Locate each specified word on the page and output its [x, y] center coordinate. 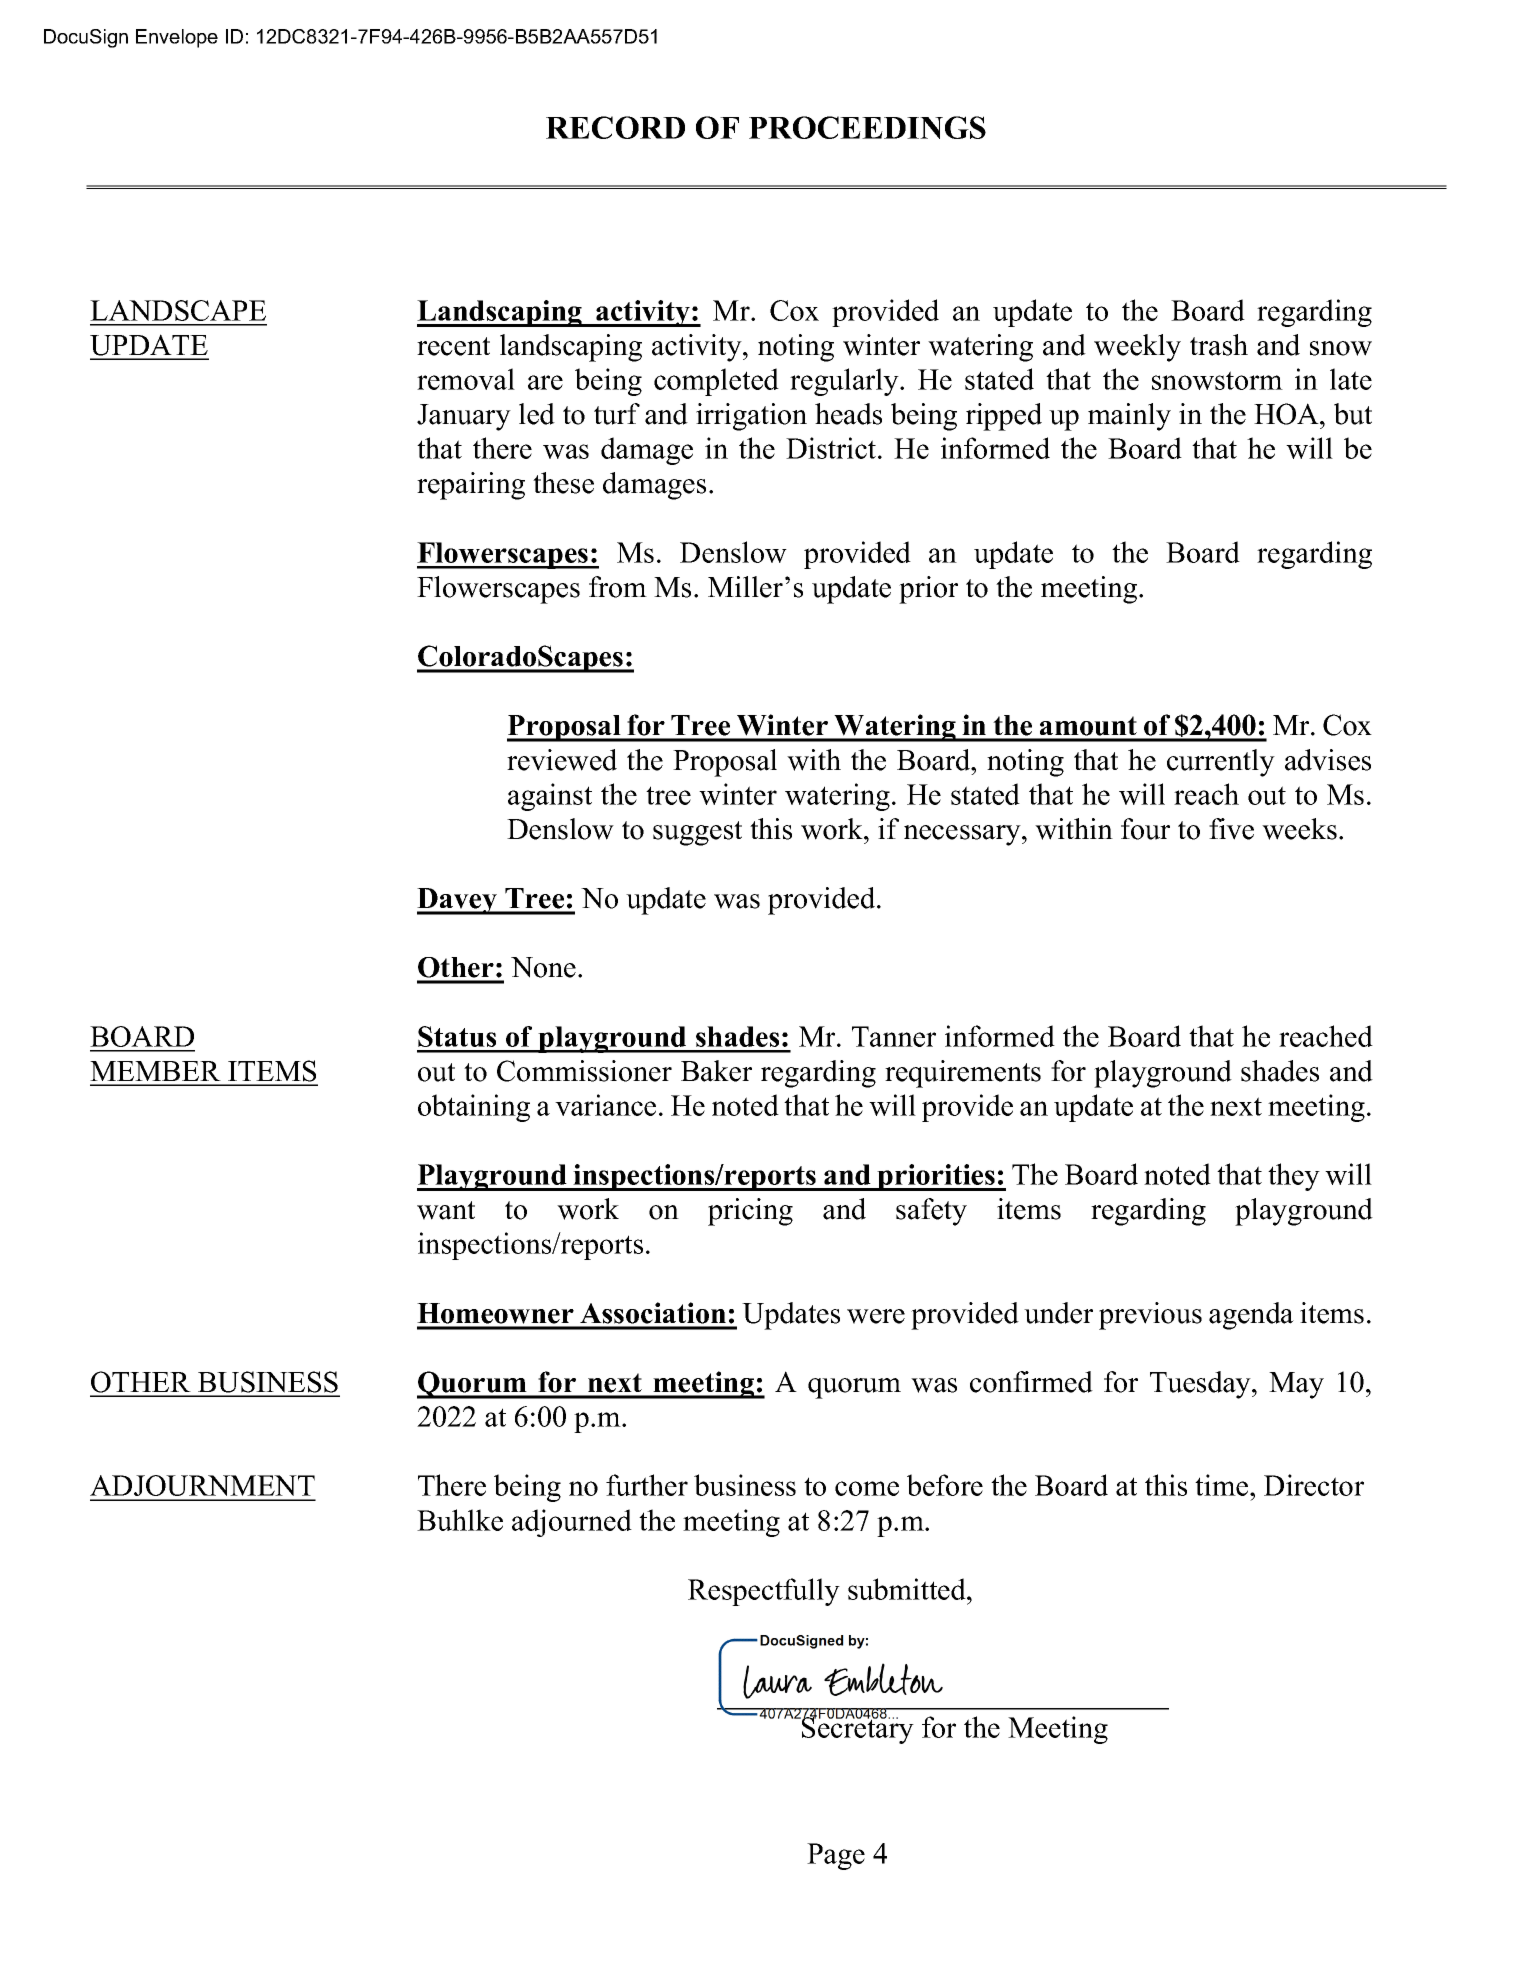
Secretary [857, 1729]
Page [836, 1856]
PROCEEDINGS [867, 127]
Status [457, 1036]
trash [1219, 345]
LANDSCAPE [178, 310]
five [1231, 829]
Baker [716, 1071]
